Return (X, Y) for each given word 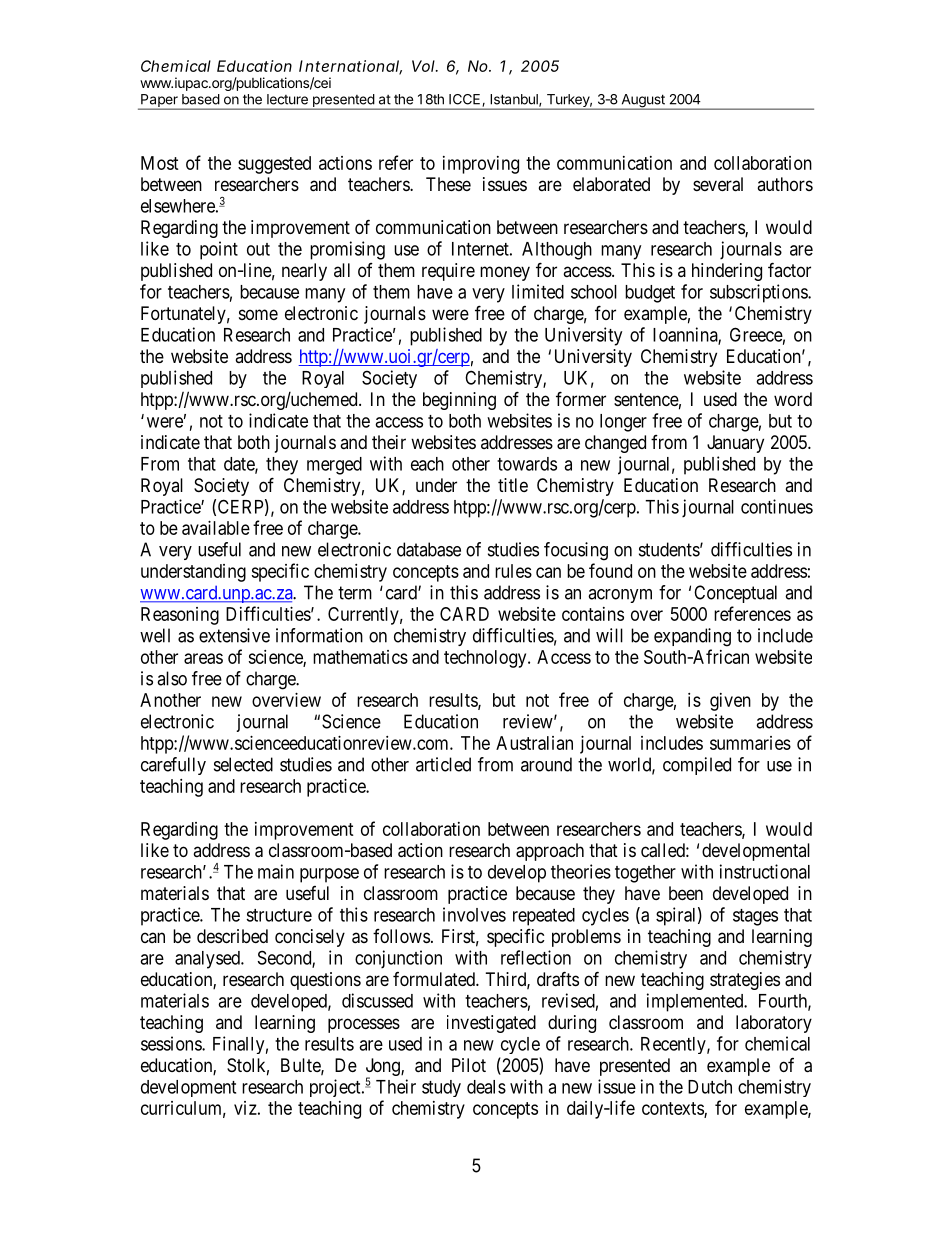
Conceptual (735, 594)
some (258, 314)
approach (550, 852)
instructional (765, 871)
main (276, 871)
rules (513, 571)
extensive (234, 635)
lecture (287, 99)
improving (481, 165)
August (643, 102)
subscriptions (759, 293)
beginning (459, 401)
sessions (172, 1043)
